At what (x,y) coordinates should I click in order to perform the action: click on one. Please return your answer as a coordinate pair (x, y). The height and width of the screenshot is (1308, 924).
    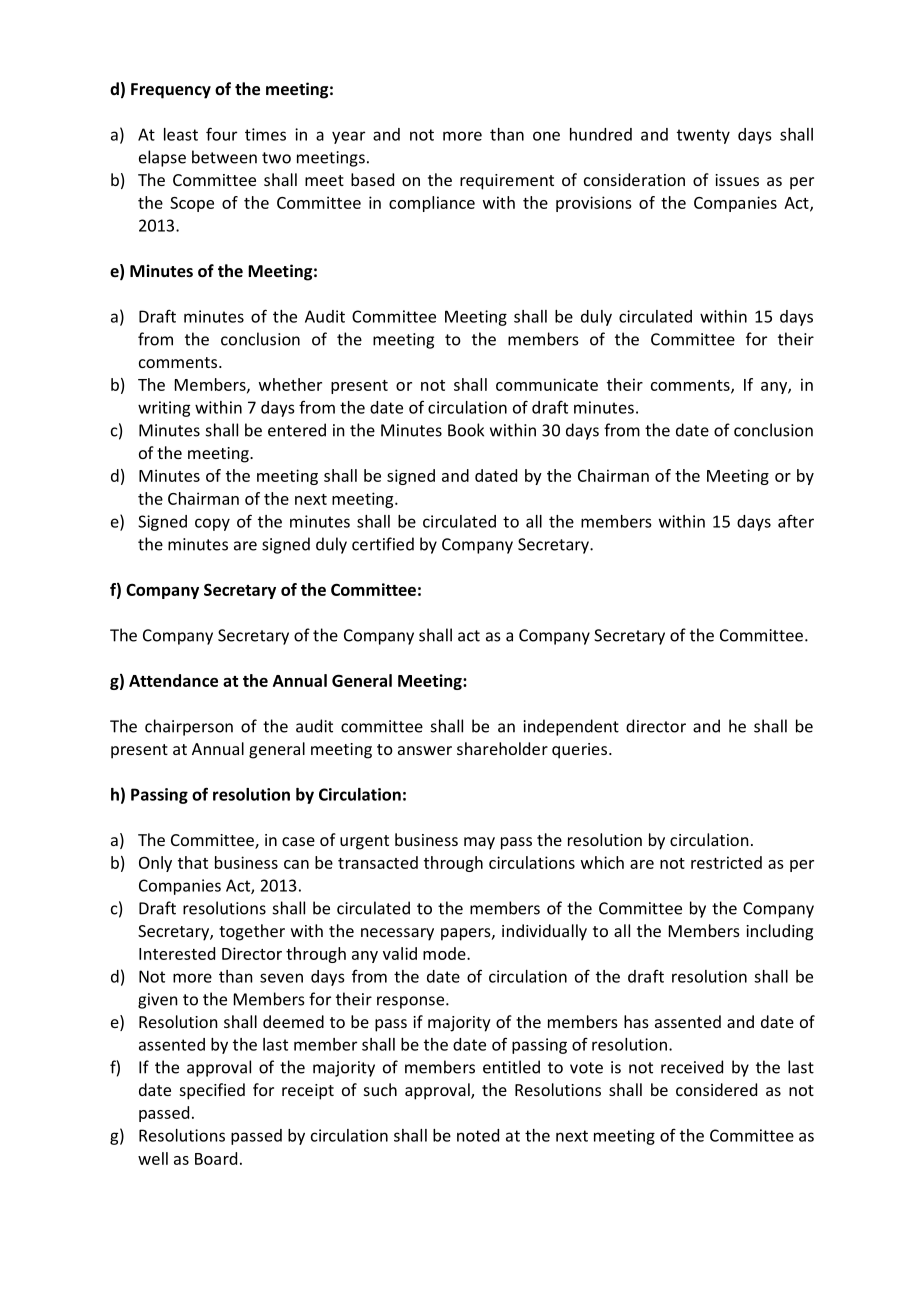
    Looking at the image, I should click on (546, 136).
